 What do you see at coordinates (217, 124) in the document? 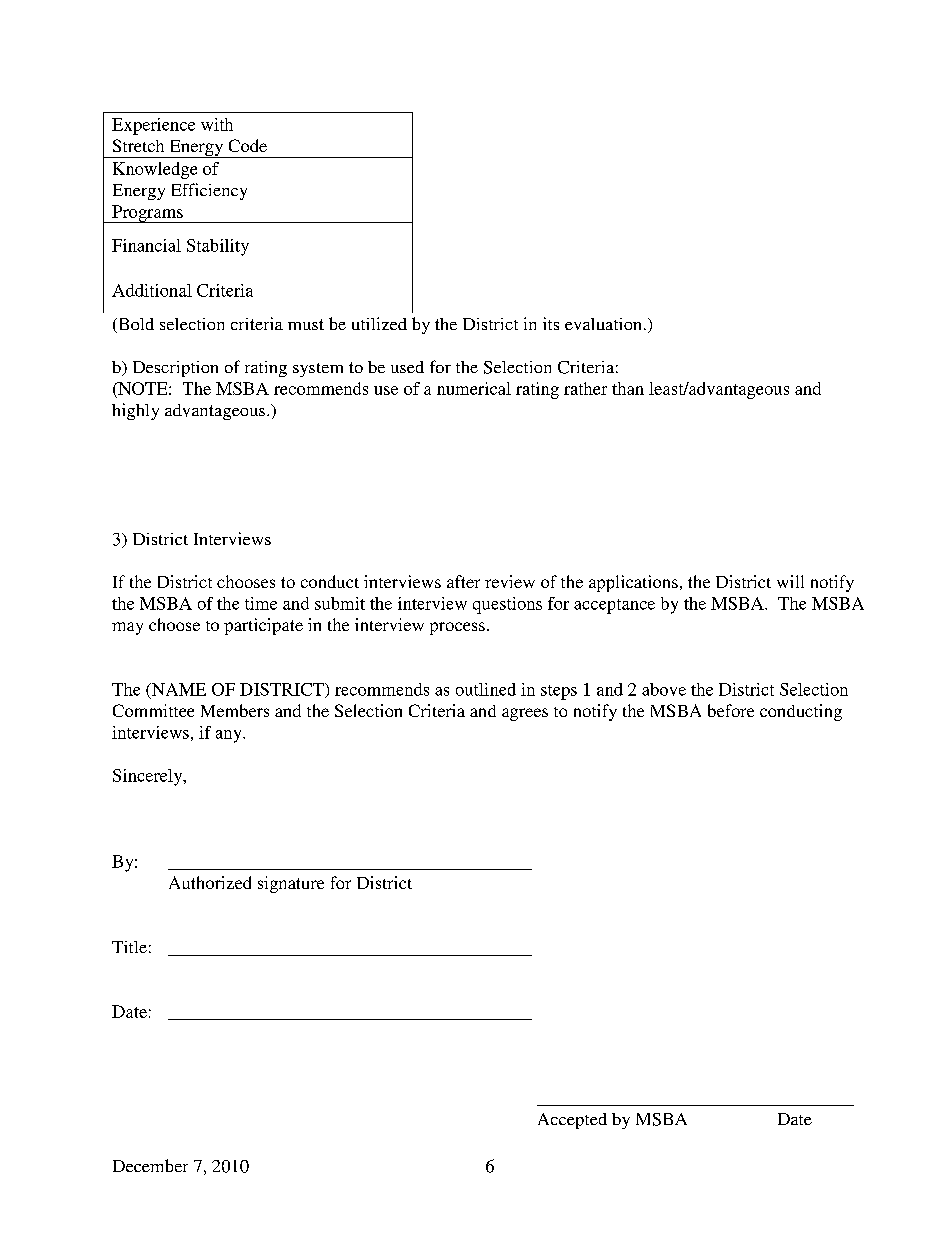
I see `with` at bounding box center [217, 124].
